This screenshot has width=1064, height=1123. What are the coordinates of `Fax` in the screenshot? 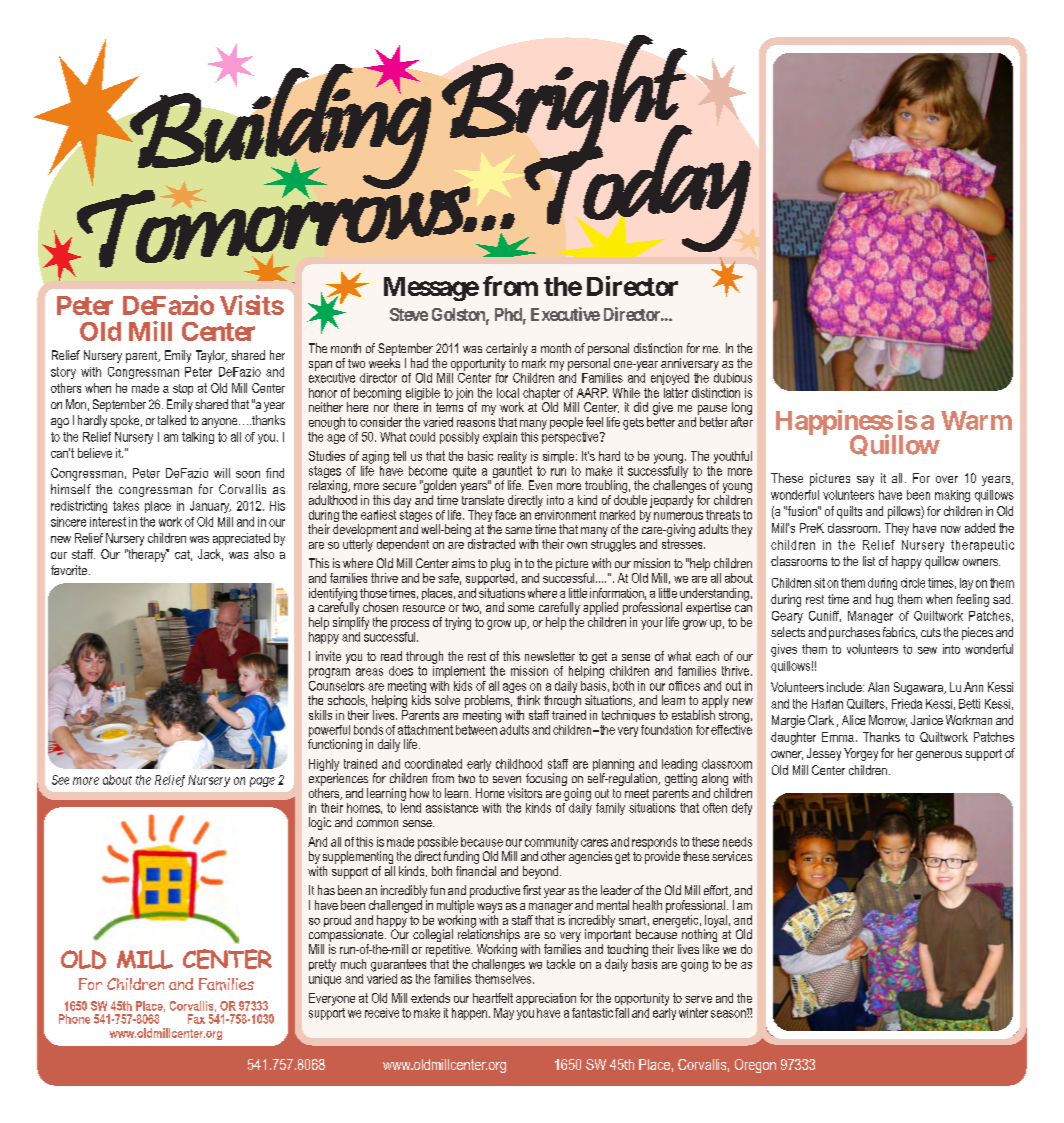 It's located at (196, 1019).
